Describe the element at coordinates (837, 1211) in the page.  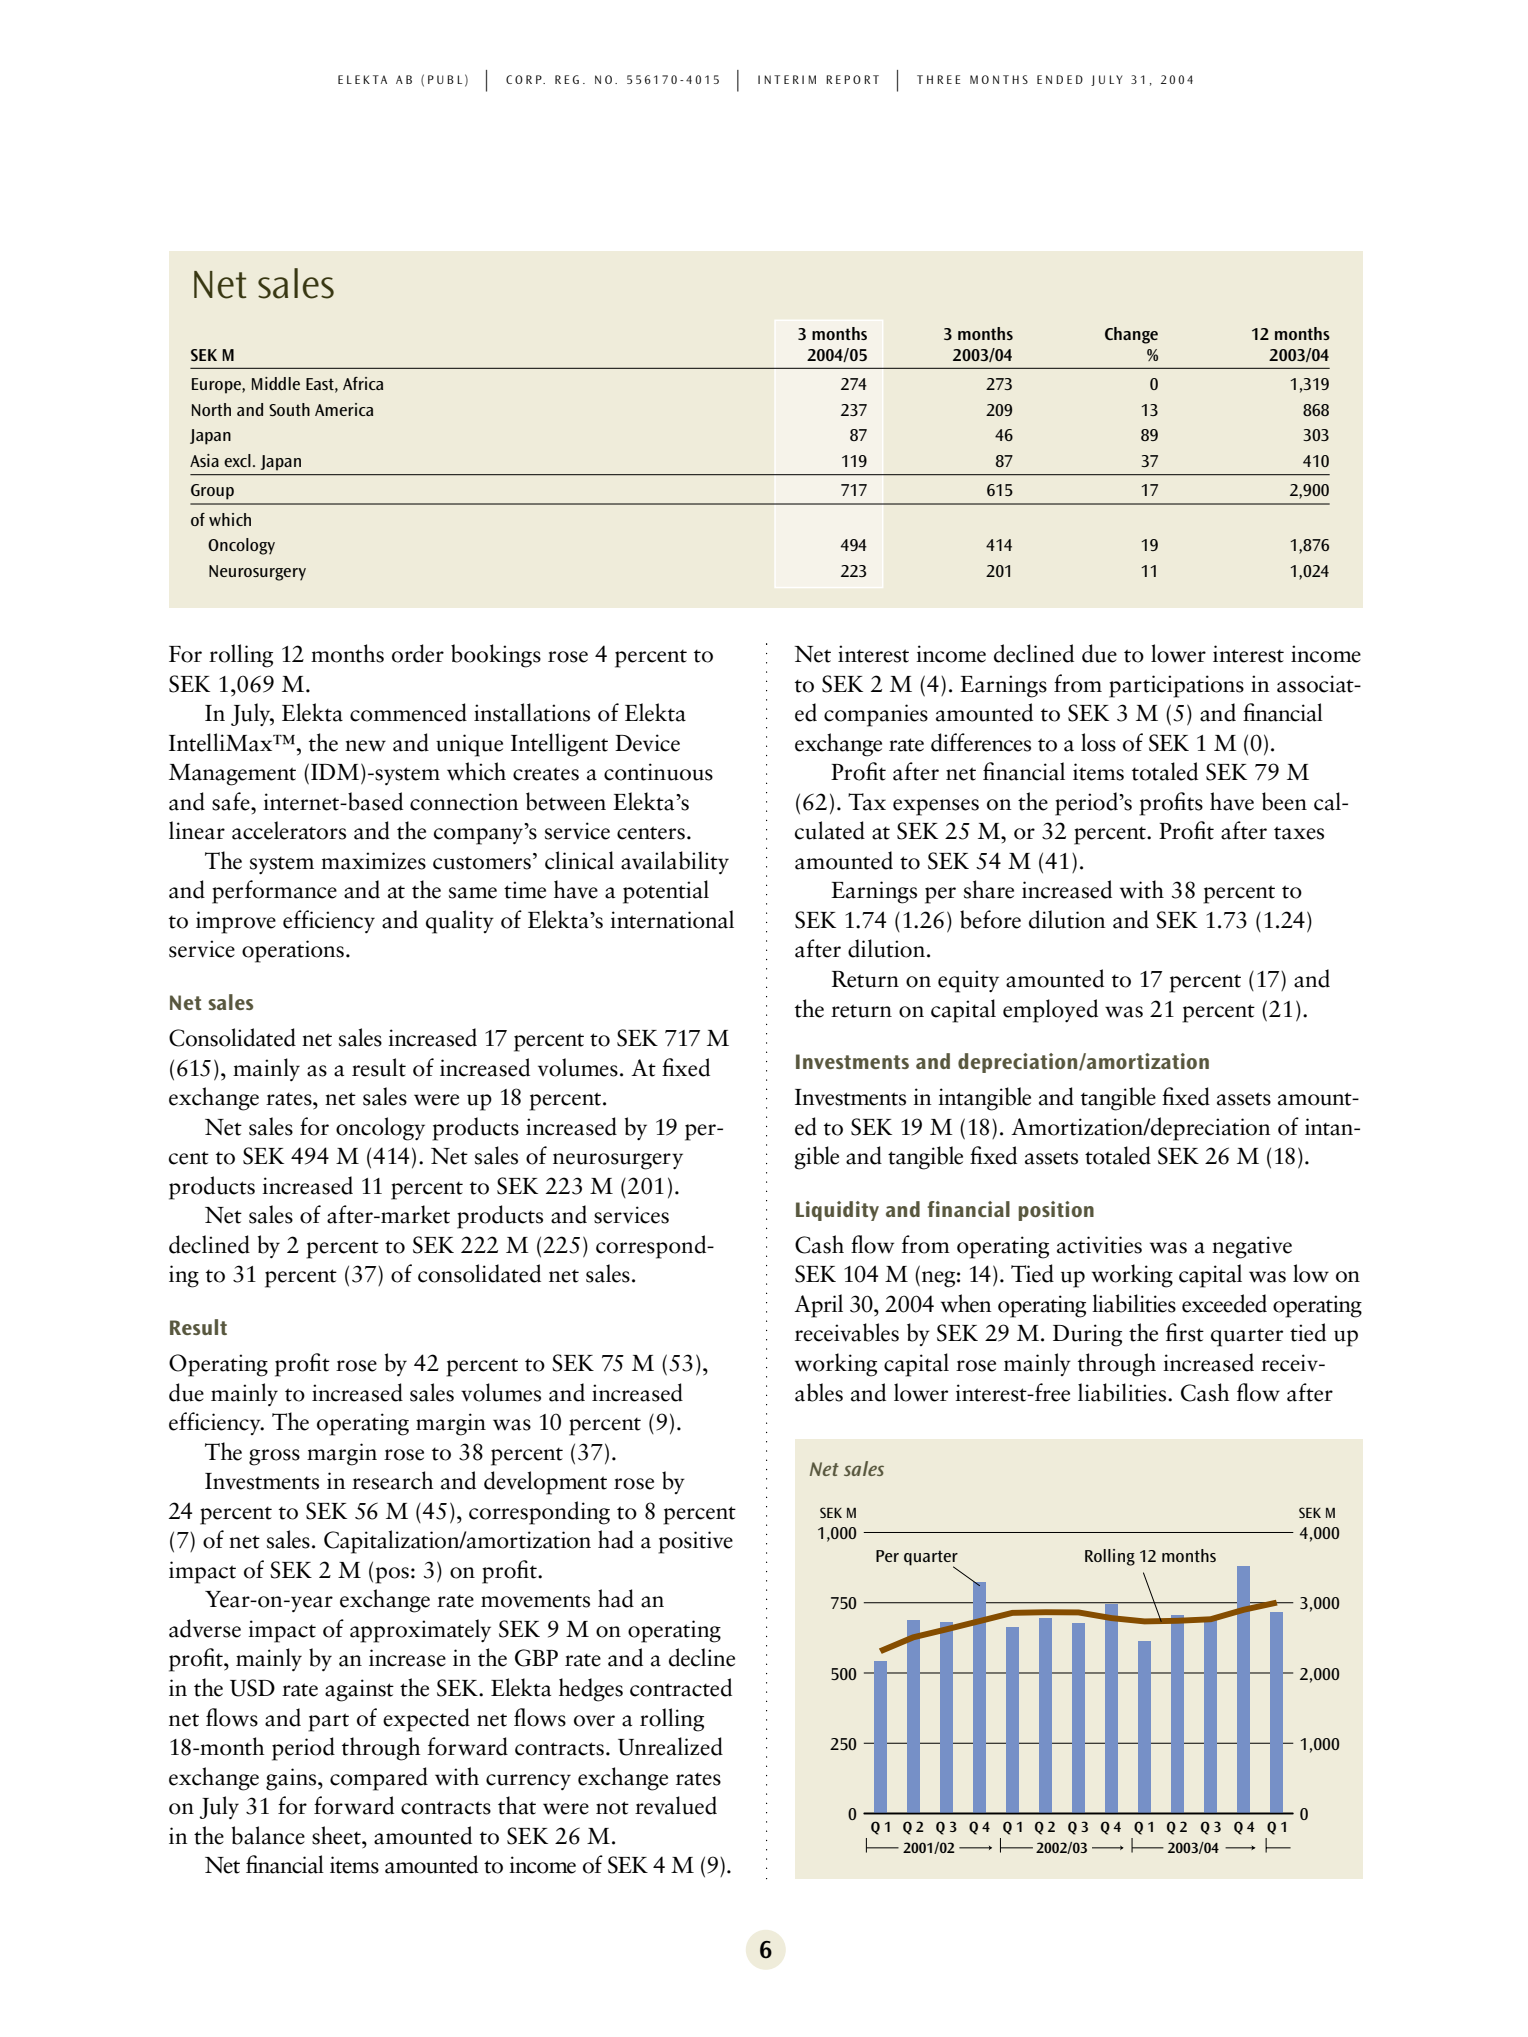
I see `Liquidity` at that location.
